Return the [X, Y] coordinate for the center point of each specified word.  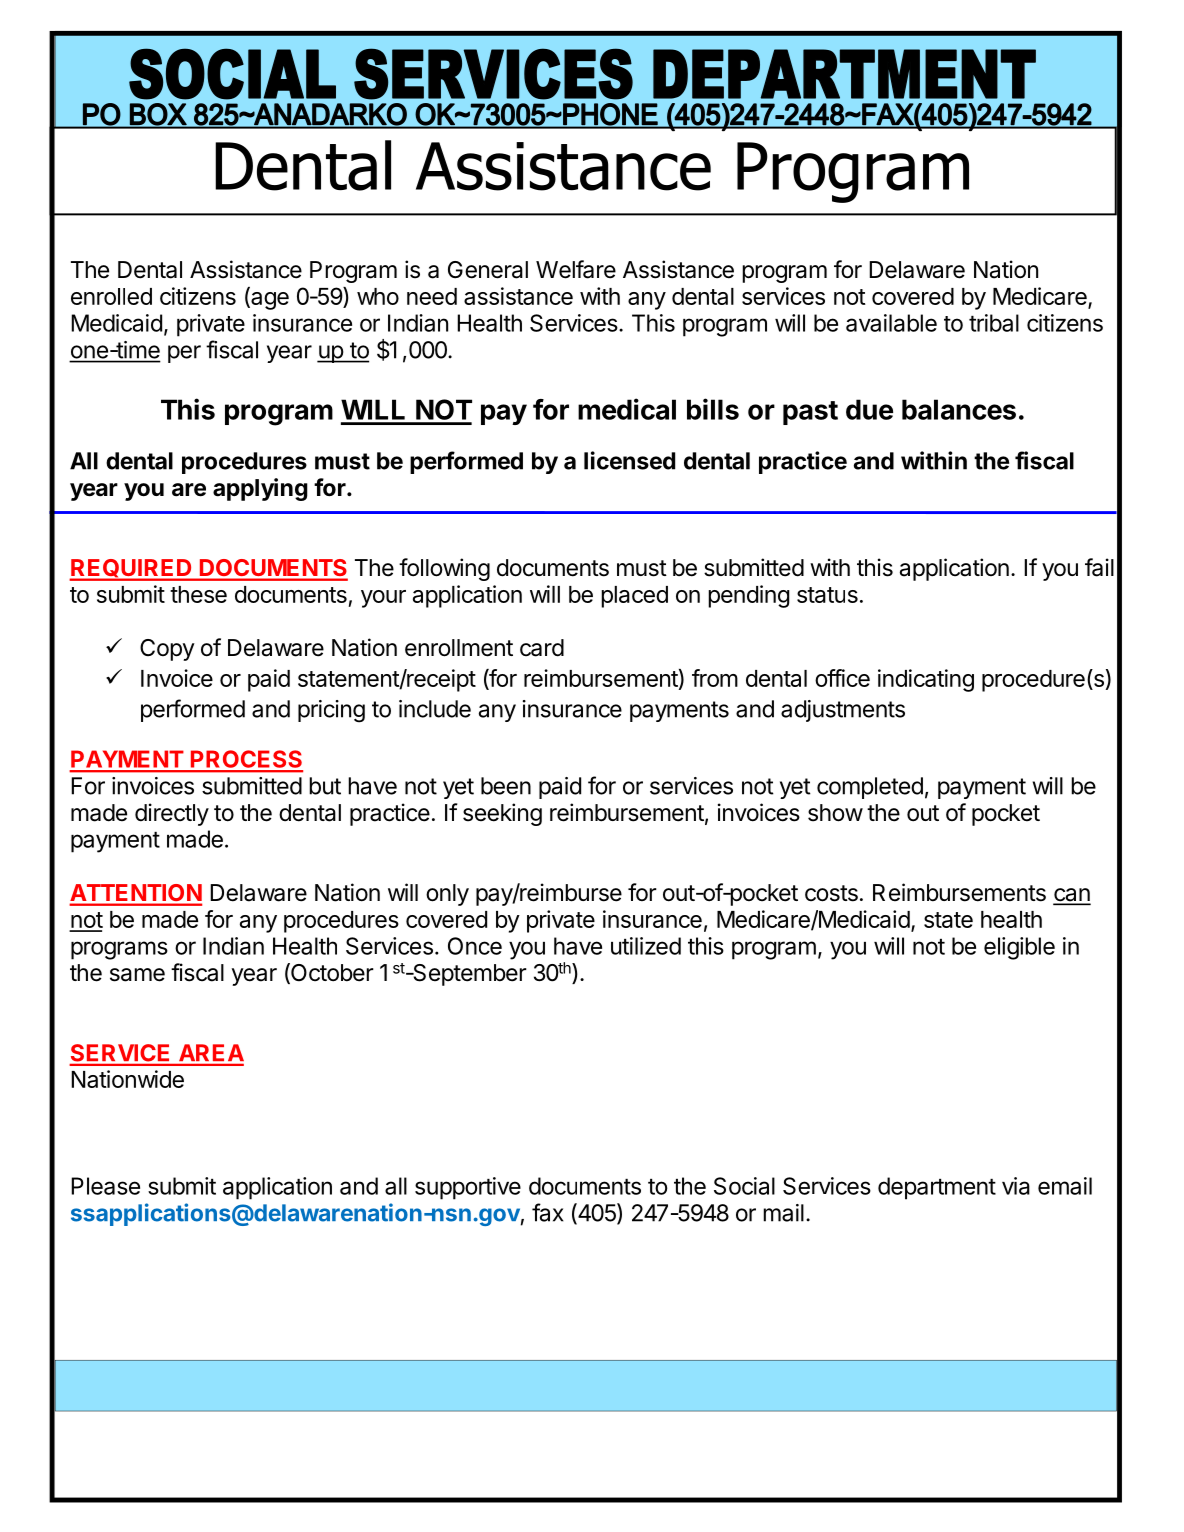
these [198, 594]
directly [172, 814]
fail [1099, 567]
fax [547, 1212]
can [1072, 896]
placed [634, 597]
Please [105, 1186]
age [269, 301]
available [891, 323]
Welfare [576, 269]
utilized [646, 946]
